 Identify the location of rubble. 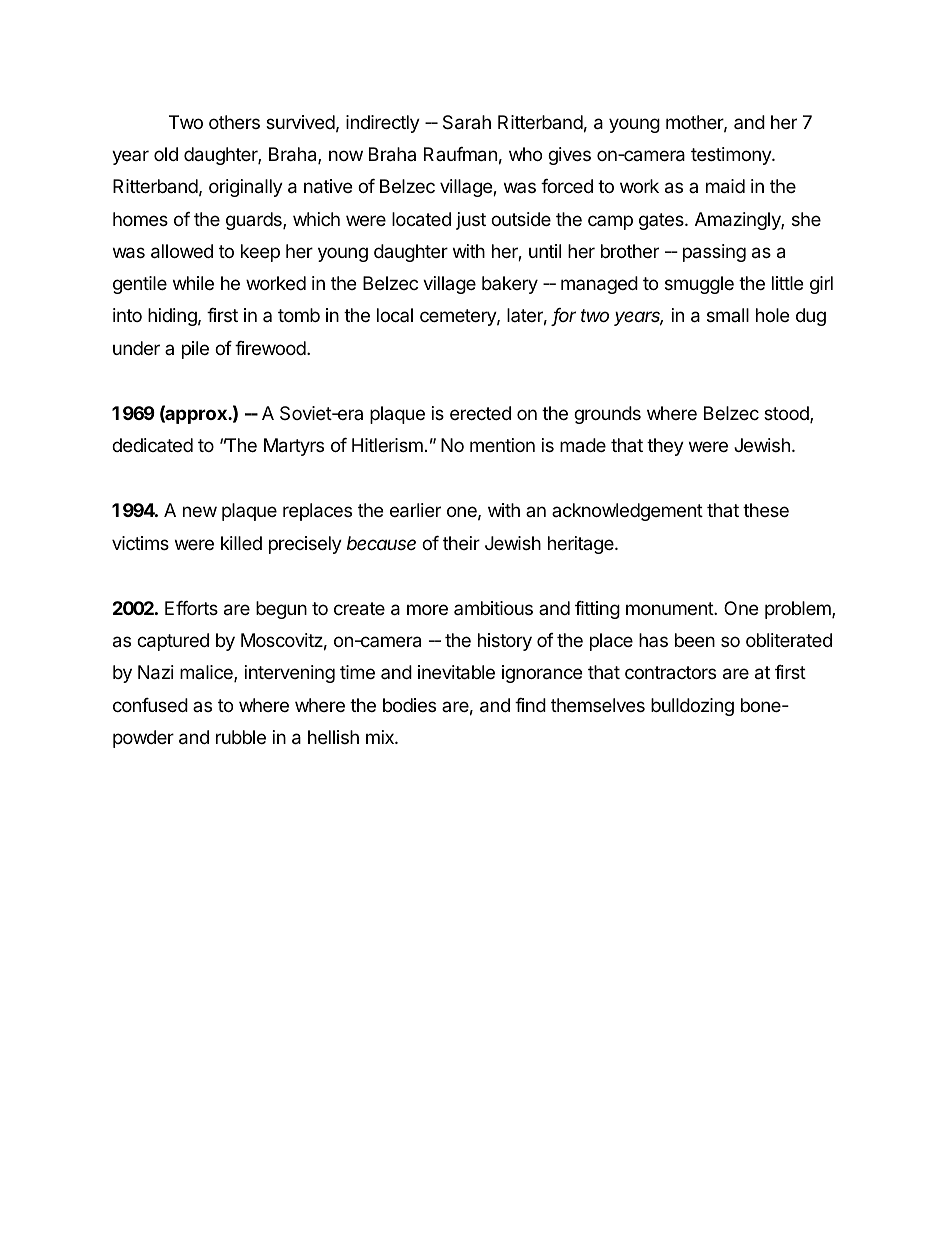
(241, 737).
